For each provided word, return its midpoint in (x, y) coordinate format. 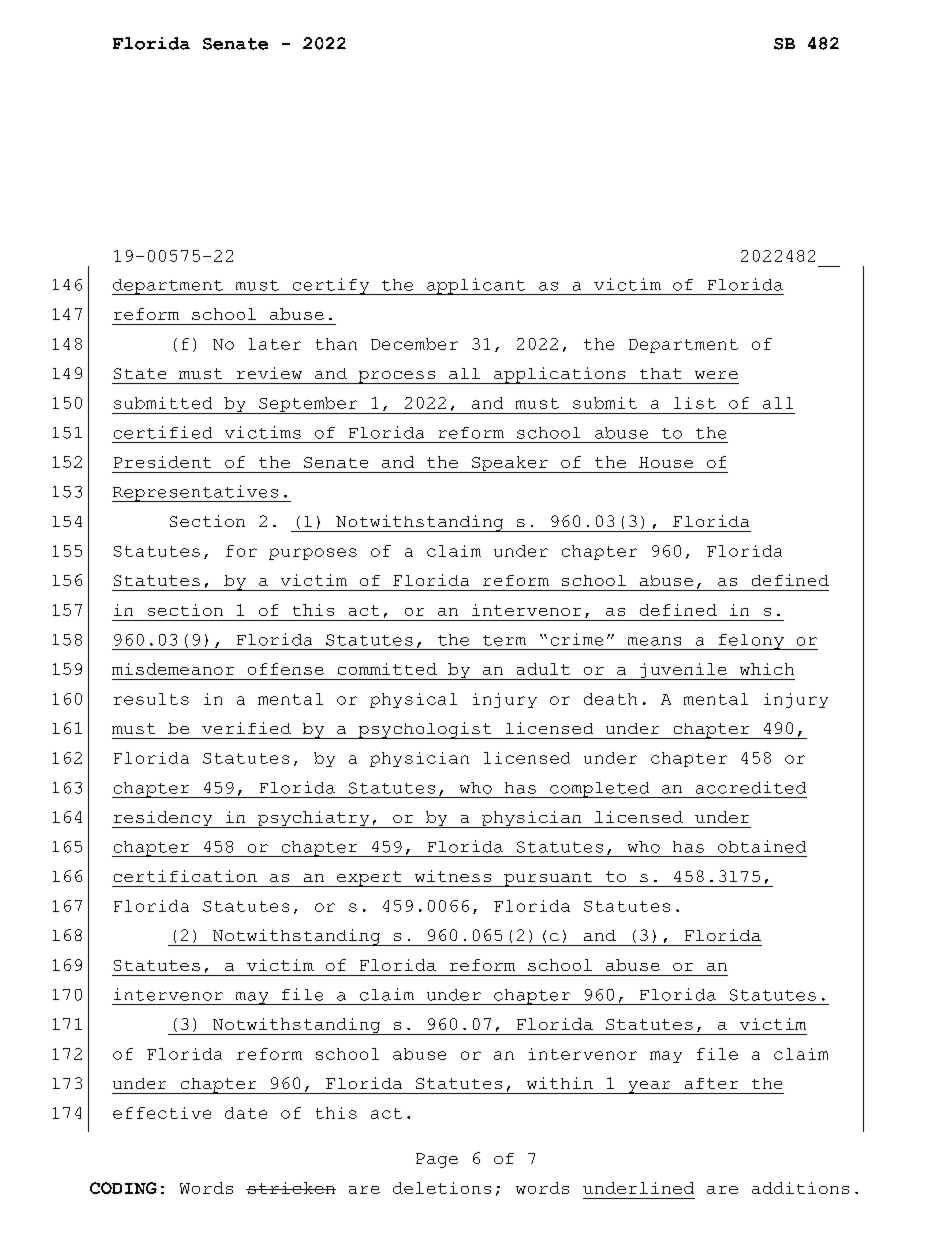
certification (185, 876)
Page (437, 1160)
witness (453, 876)
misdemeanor (173, 669)
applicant (476, 286)
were (716, 375)
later (275, 344)
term (504, 640)
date (246, 1113)
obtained (762, 846)
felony (751, 642)
